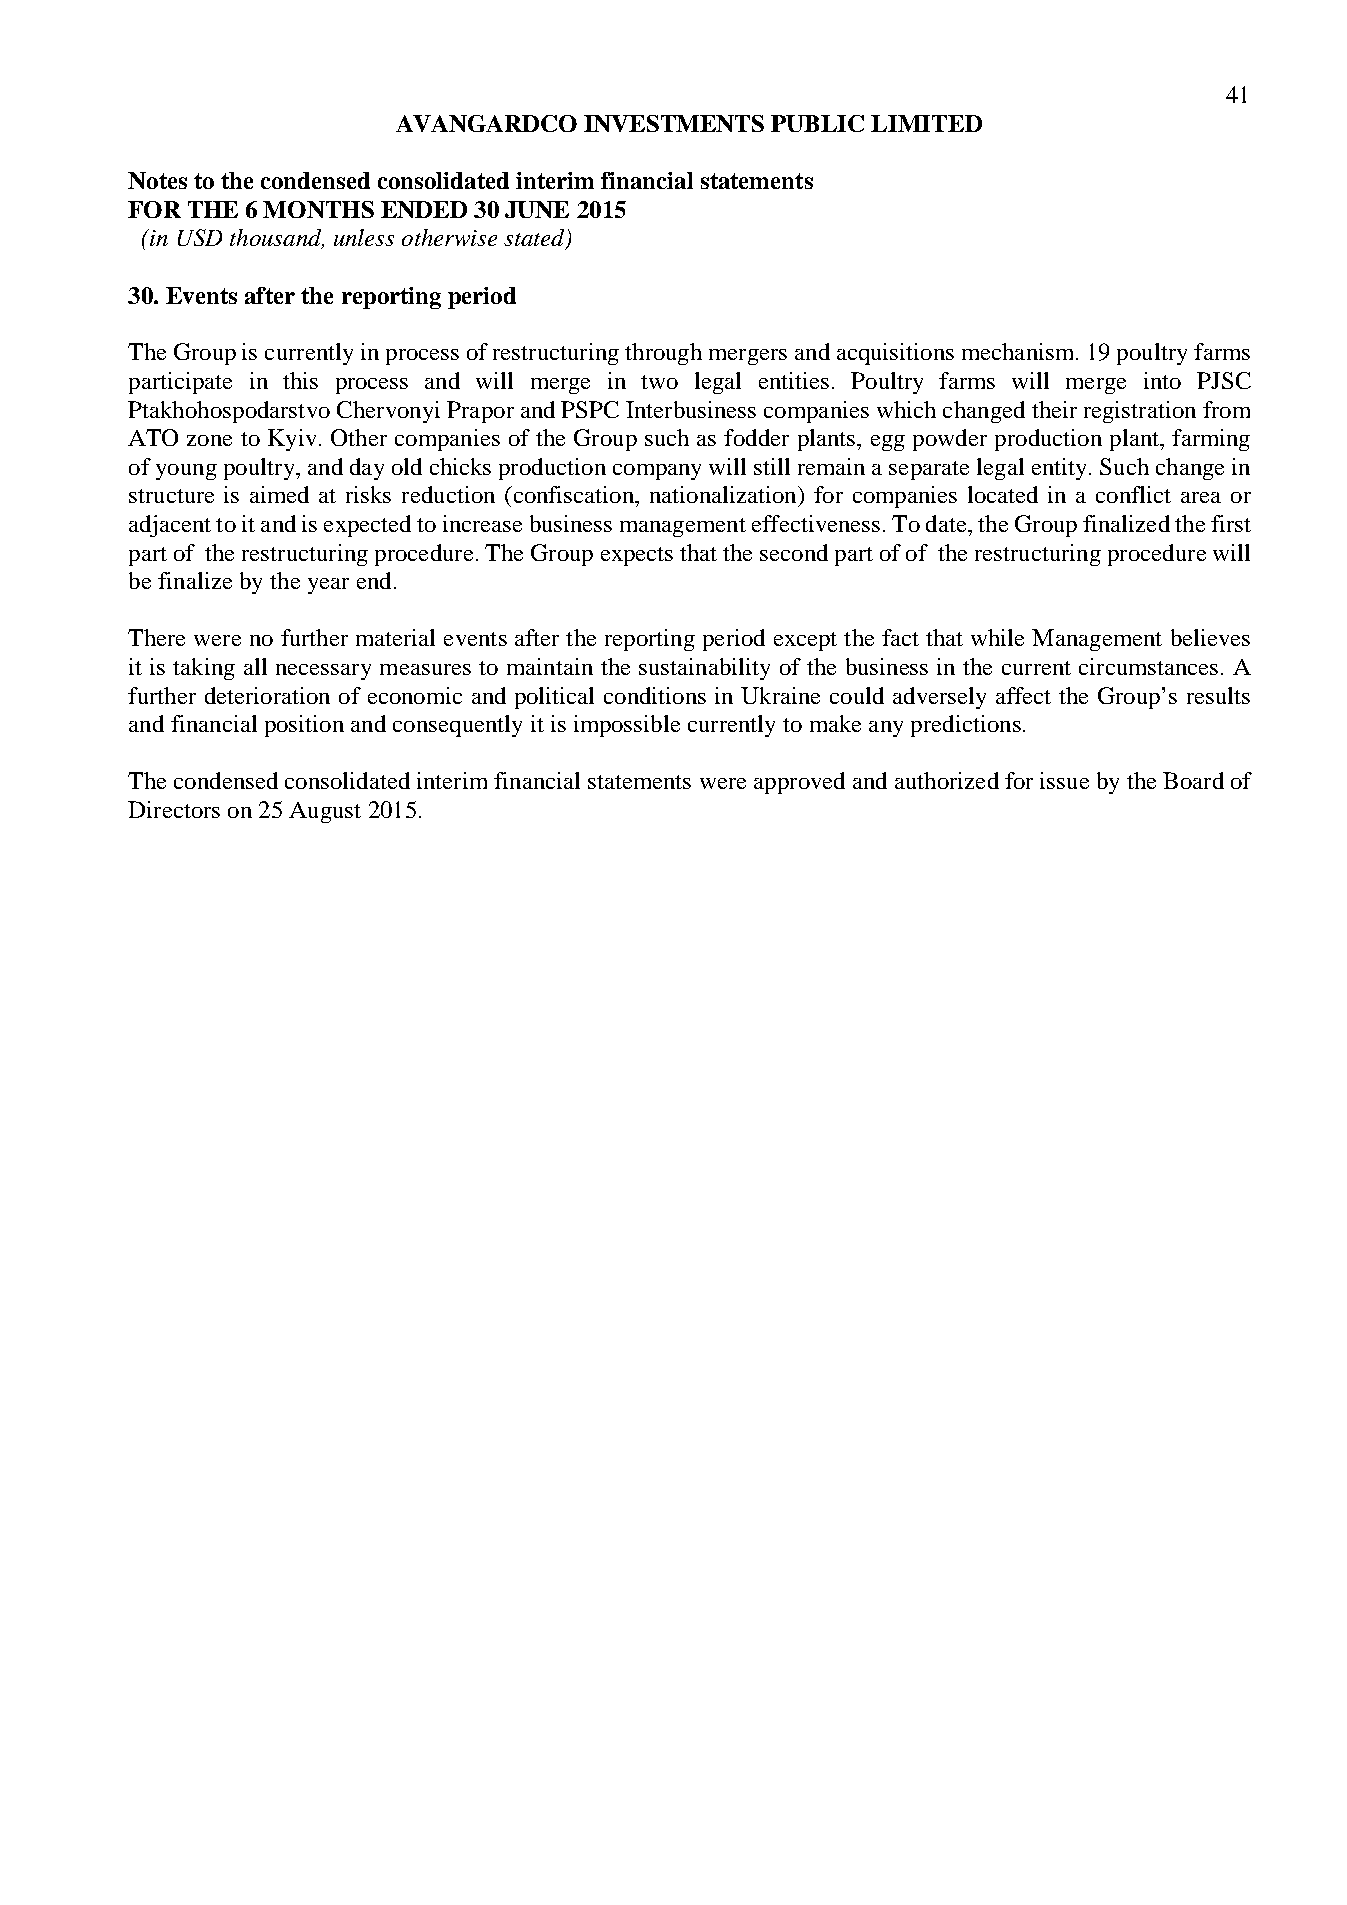  What do you see at coordinates (926, 123) in the screenshot?
I see `LIMITED` at bounding box center [926, 123].
